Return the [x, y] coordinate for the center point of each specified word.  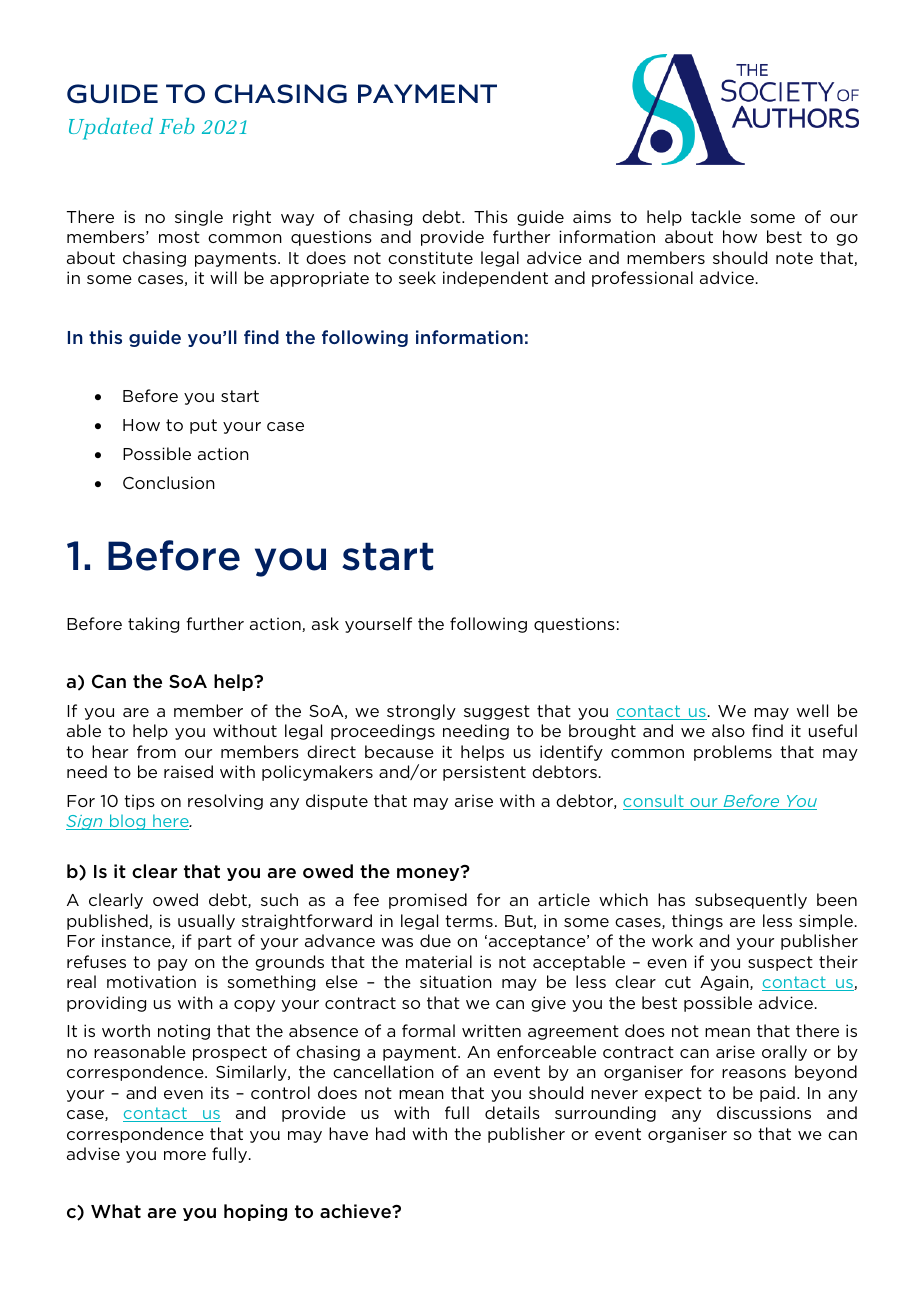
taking [153, 625]
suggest [497, 712]
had [390, 1133]
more [185, 1155]
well [812, 710]
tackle [716, 216]
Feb [177, 126]
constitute [430, 257]
